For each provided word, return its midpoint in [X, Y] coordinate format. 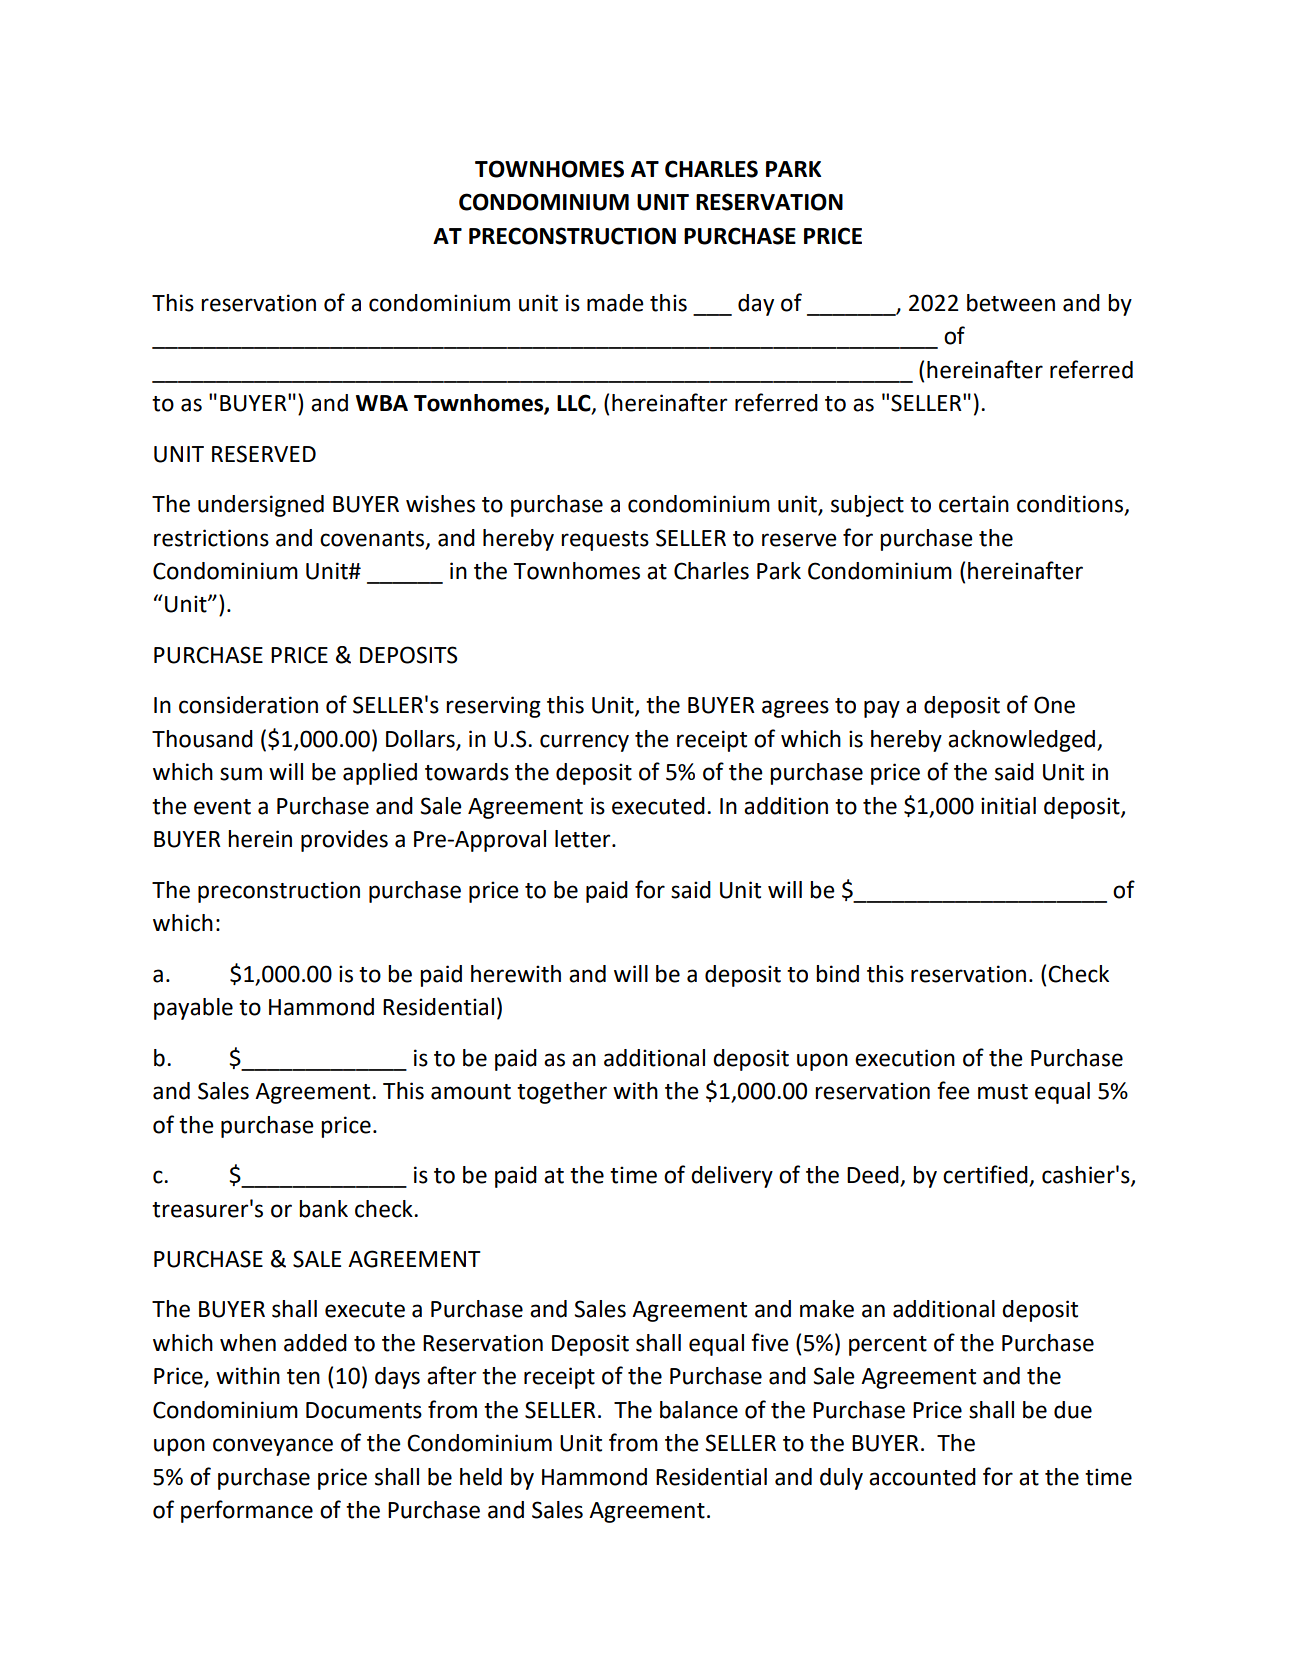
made [615, 303]
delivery [732, 1177]
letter [584, 839]
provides [344, 841]
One [1054, 705]
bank [323, 1209]
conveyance [273, 1447]
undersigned [261, 506]
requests [605, 541]
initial [1008, 806]
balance [699, 1410]
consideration [248, 705]
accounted [922, 1477]
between [1011, 303]
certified [986, 1175]
